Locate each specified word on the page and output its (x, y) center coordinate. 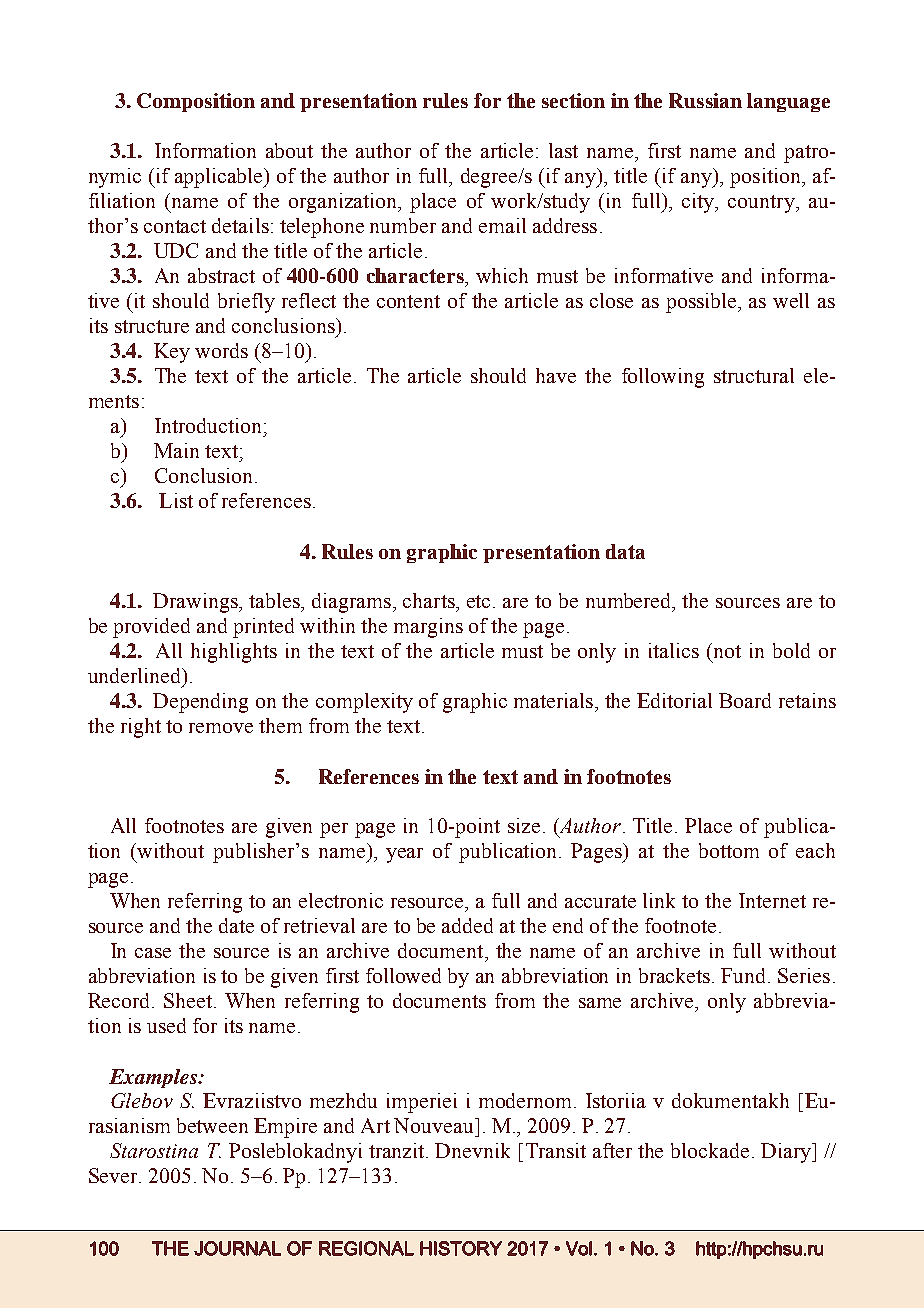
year (404, 855)
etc (480, 601)
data (625, 551)
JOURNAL (237, 1248)
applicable (220, 178)
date (236, 925)
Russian (705, 100)
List (176, 500)
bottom (729, 850)
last (563, 150)
